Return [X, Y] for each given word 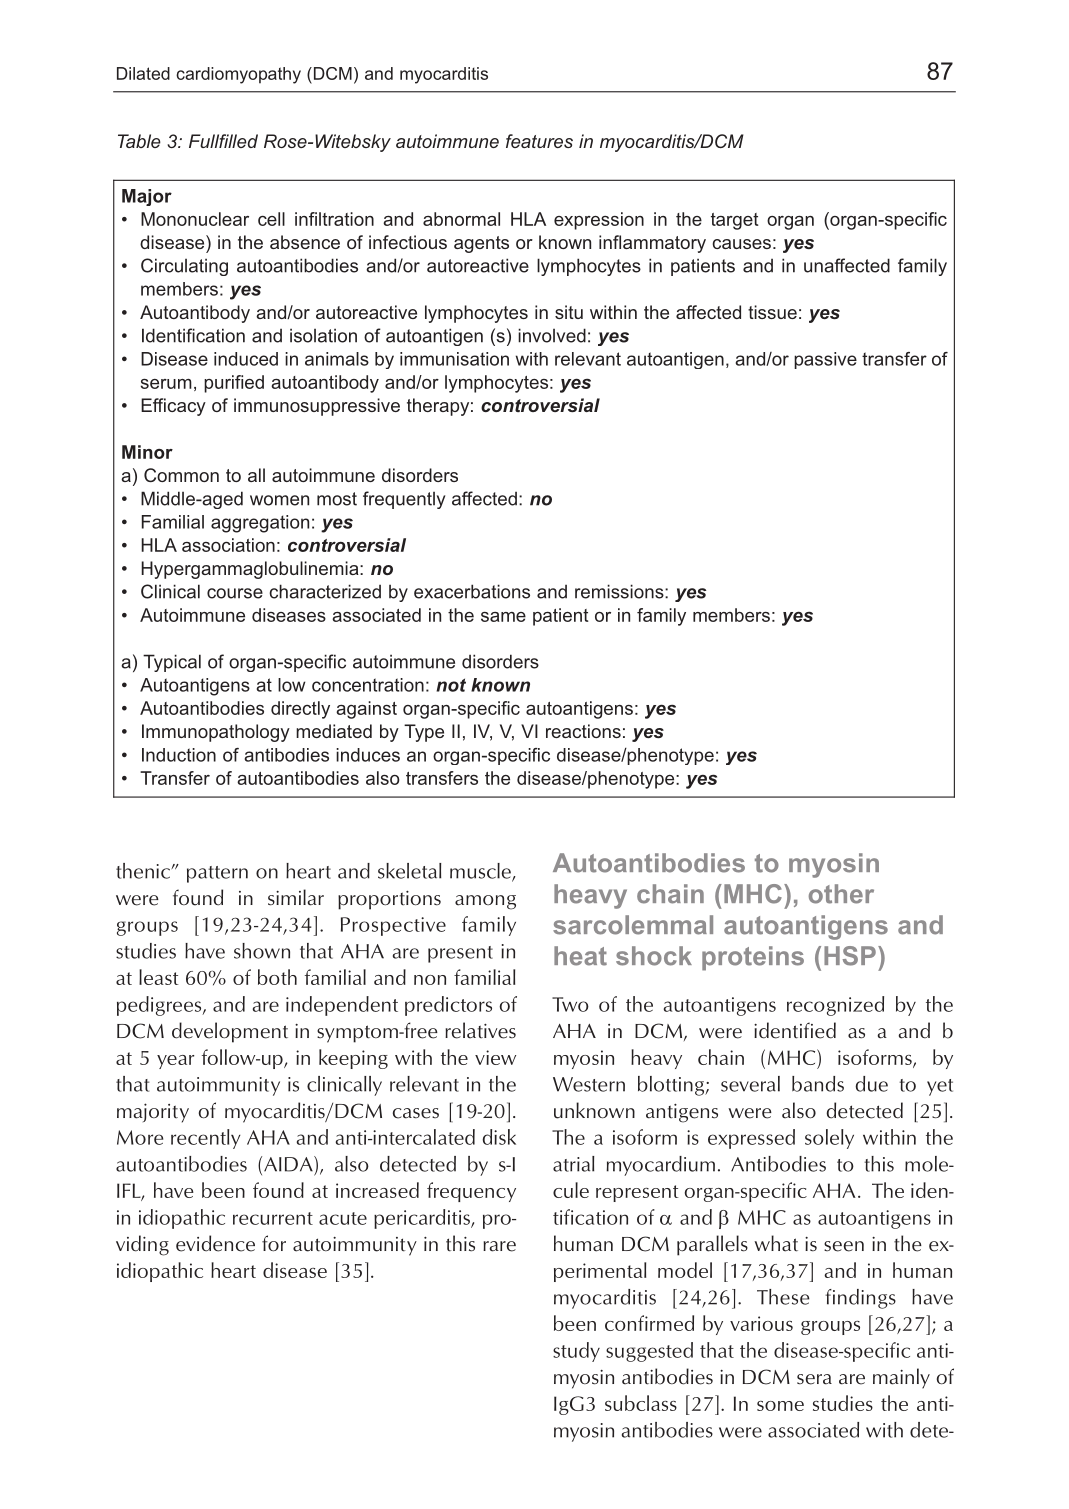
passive [825, 360]
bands [818, 1084]
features [539, 141]
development [230, 1032]
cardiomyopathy [238, 75]
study [576, 1352]
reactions [583, 731]
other [841, 894]
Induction [179, 755]
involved [552, 335]
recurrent [273, 1218]
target [735, 221]
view [495, 1057]
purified [234, 384]
